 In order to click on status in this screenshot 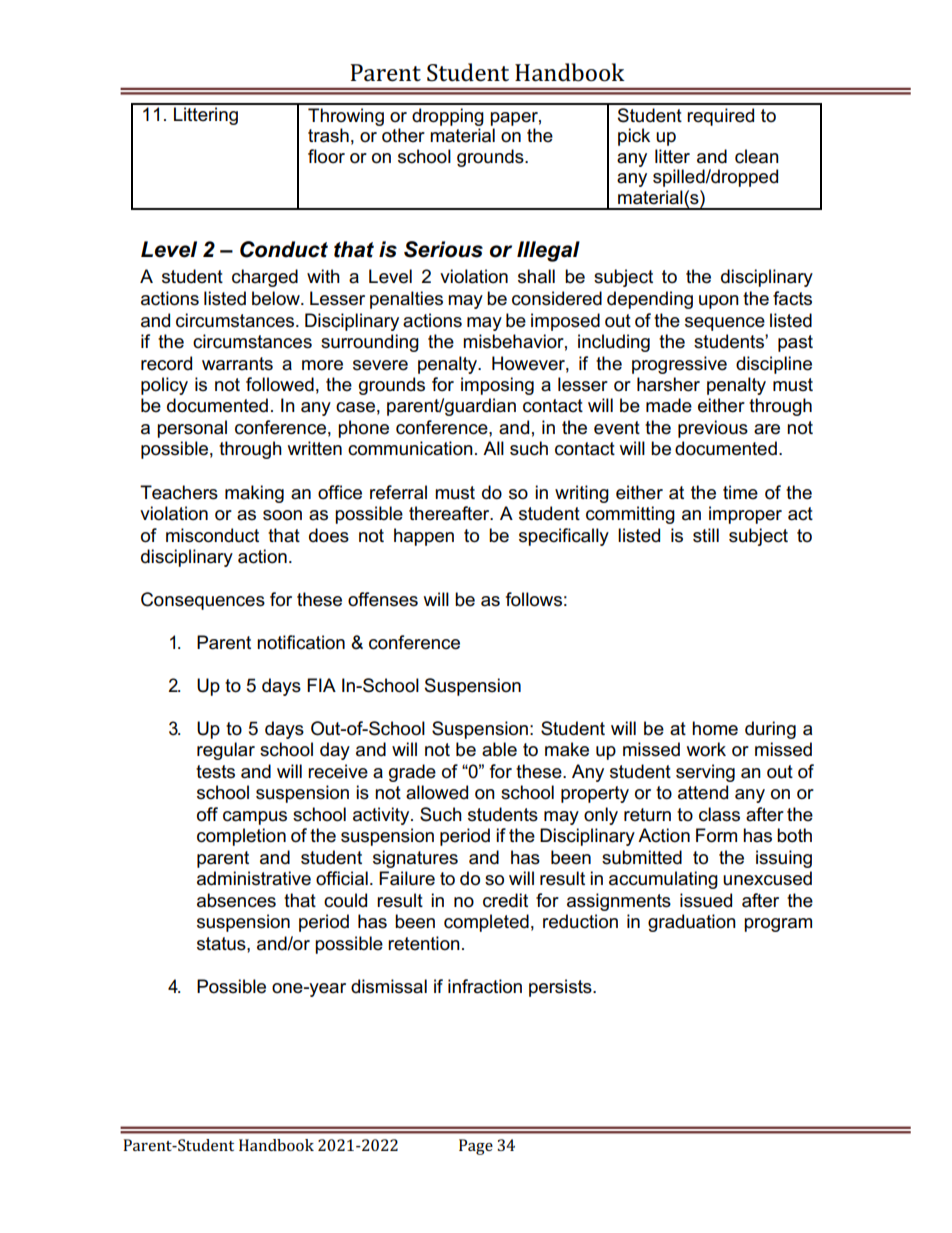, I will do `click(222, 944)`.
